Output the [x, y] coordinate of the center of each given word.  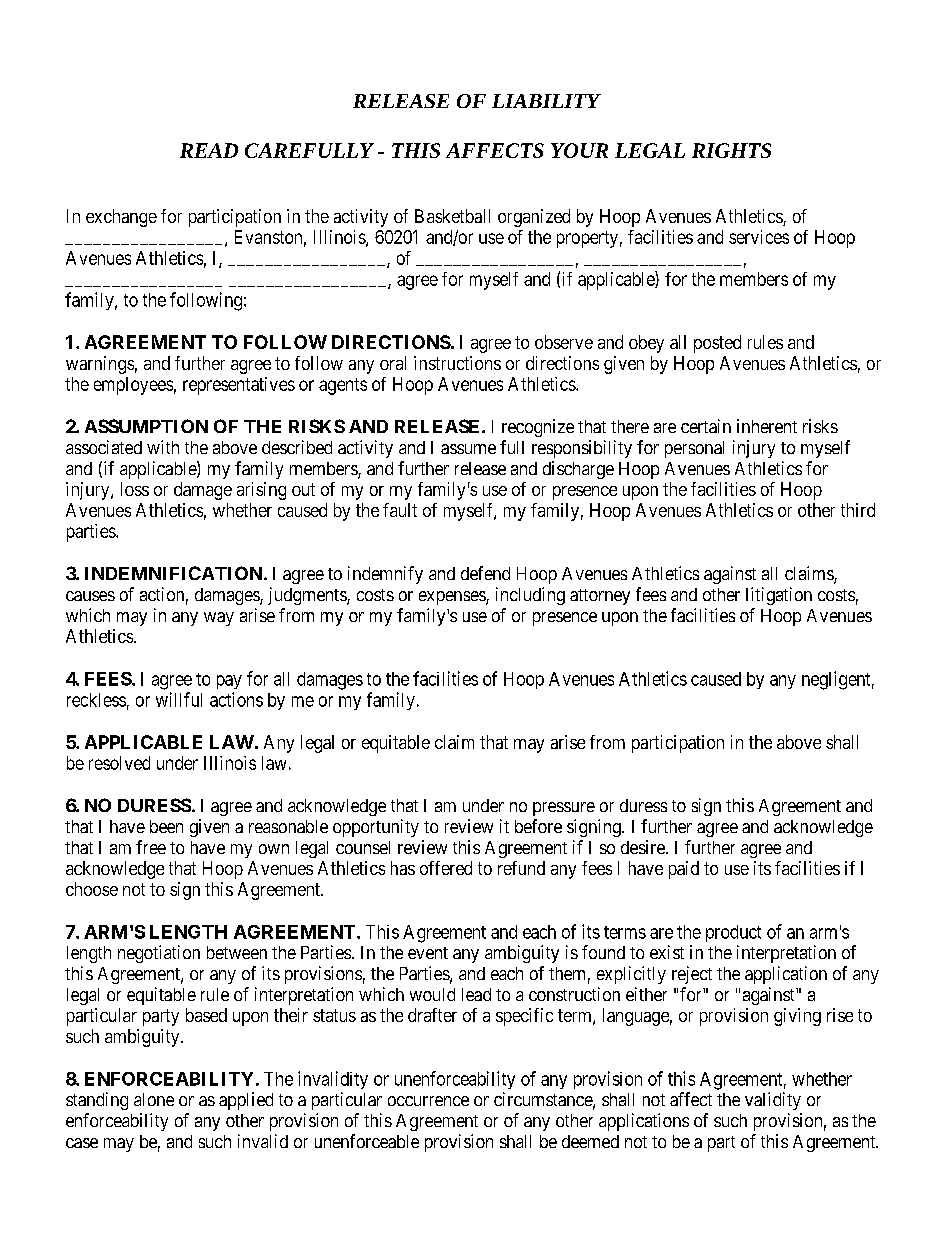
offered [446, 868]
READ [209, 150]
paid [684, 870]
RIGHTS [731, 150]
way [219, 619]
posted [717, 344]
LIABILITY [546, 101]
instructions [457, 363]
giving [797, 1017]
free [151, 847]
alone [154, 1099]
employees [133, 386]
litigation [779, 596]
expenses [453, 598]
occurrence [428, 1101]
